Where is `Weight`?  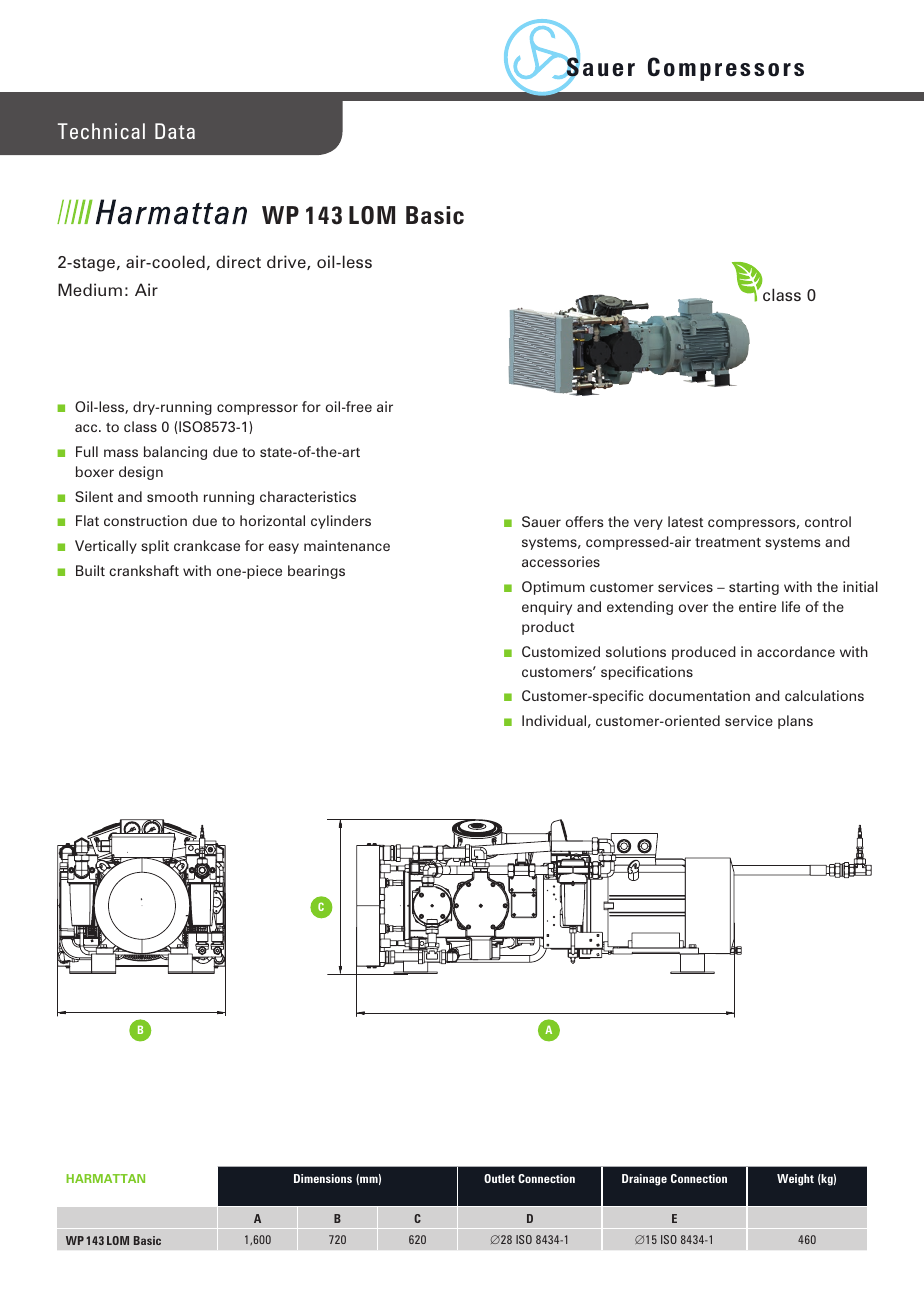 Weight is located at coordinates (795, 1180).
